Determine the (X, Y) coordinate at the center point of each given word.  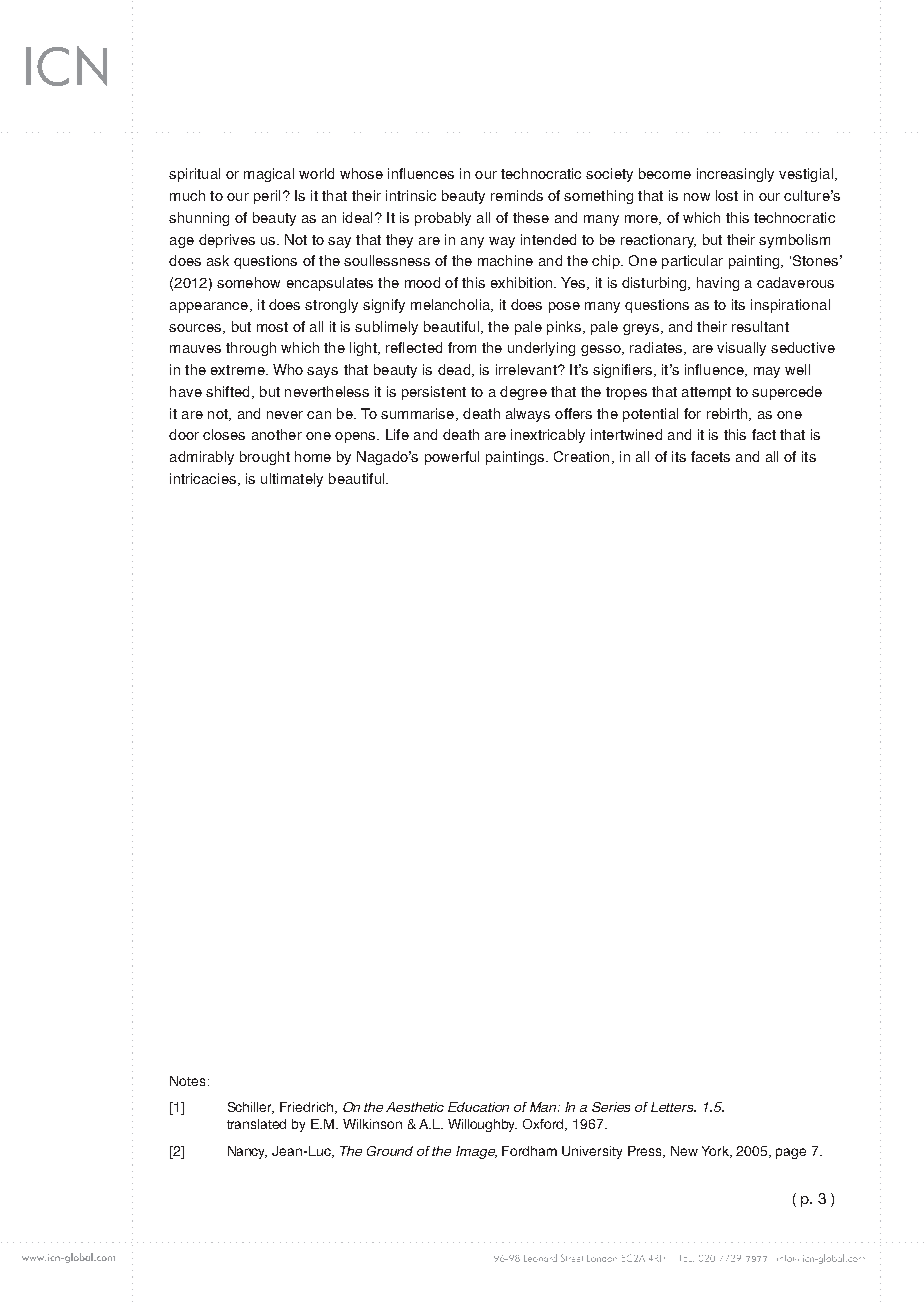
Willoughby (482, 1125)
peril (267, 197)
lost (727, 195)
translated (256, 1124)
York (717, 1152)
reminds (517, 195)
